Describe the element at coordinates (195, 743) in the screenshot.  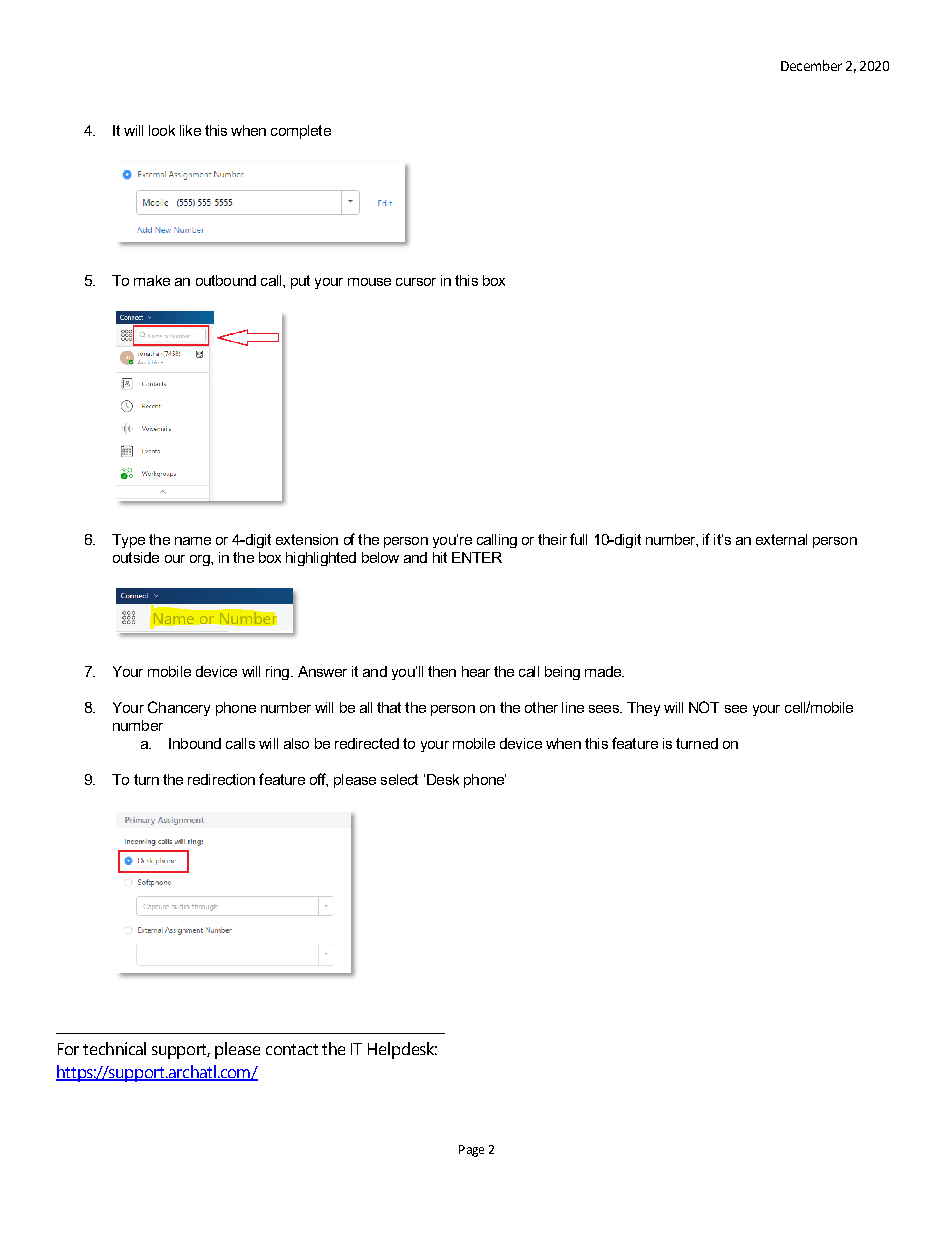
I see `Inbound` at that location.
